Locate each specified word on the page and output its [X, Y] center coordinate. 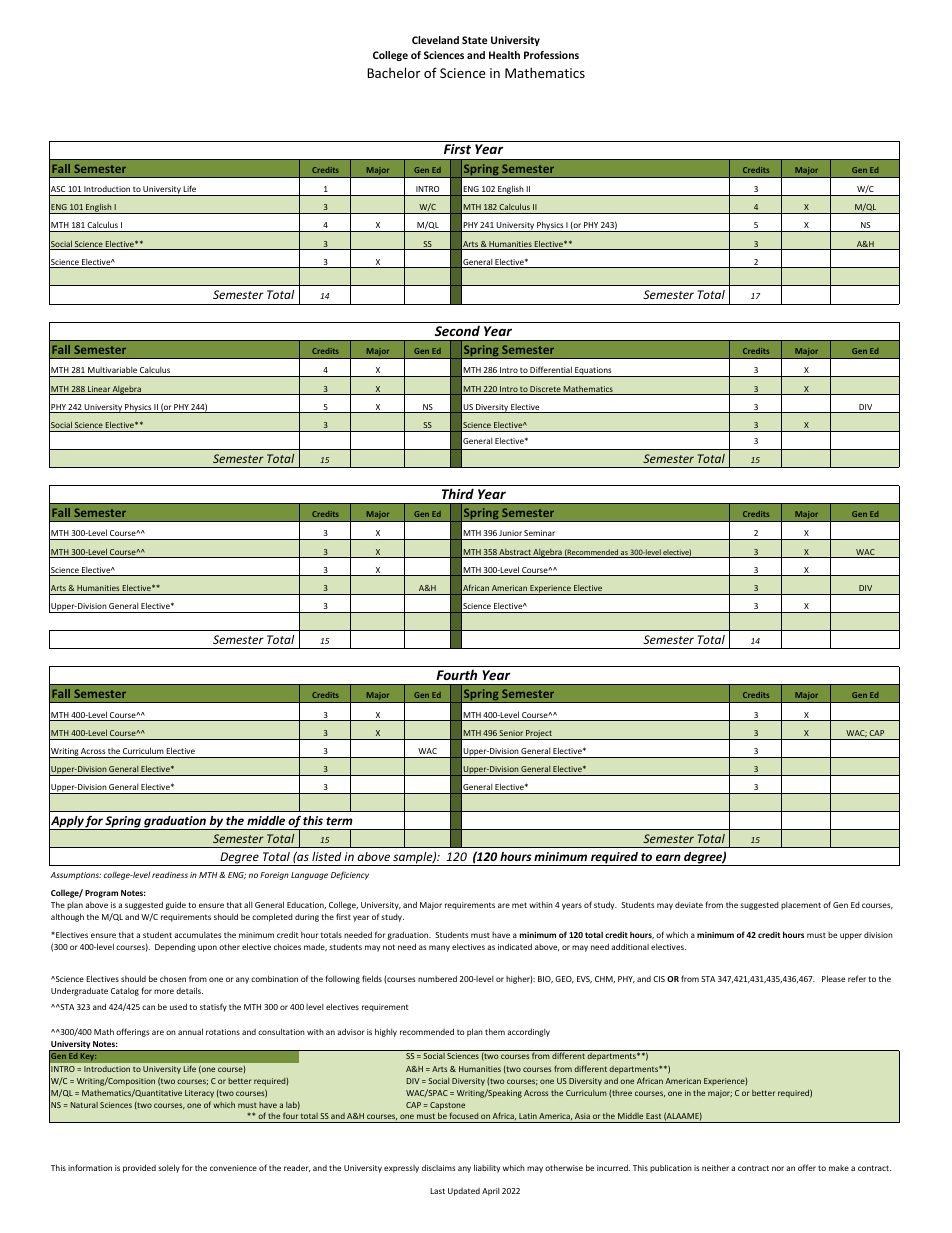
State [474, 40]
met [519, 905]
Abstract [515, 553]
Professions [551, 55]
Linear [99, 390]
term [339, 821]
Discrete [546, 390]
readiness [170, 875]
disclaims [438, 1167]
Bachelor [394, 72]
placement [801, 906]
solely [169, 1168]
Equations [593, 372]
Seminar [540, 535]
